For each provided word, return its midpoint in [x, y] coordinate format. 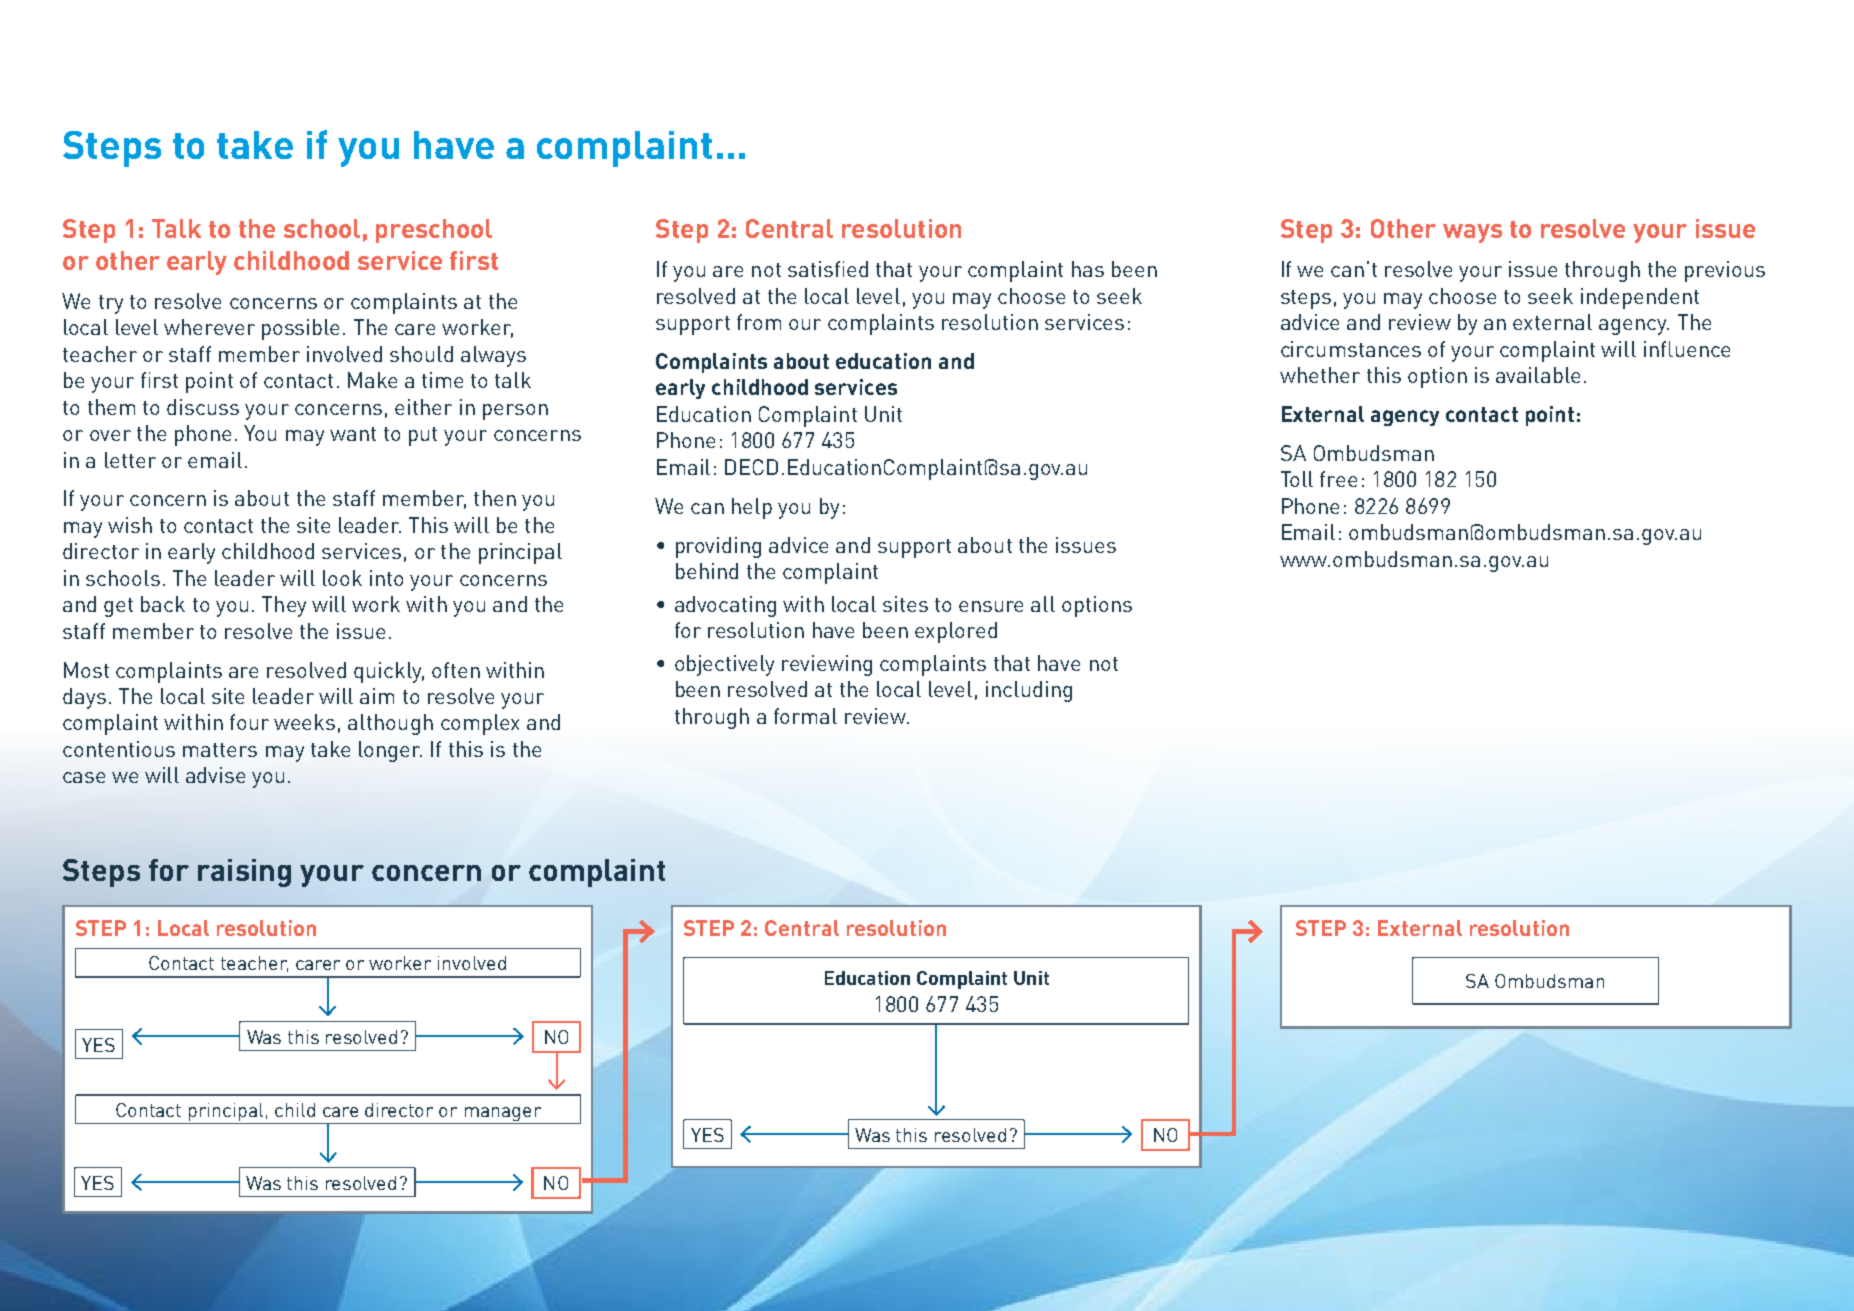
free [1338, 479]
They [284, 606]
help [752, 508]
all [1043, 604]
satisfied [828, 269]
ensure [991, 606]
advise [215, 775]
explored [956, 632]
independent [1640, 298]
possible [300, 329]
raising [244, 873]
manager [503, 1115]
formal [805, 716]
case [84, 777]
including [1029, 691]
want [353, 434]
